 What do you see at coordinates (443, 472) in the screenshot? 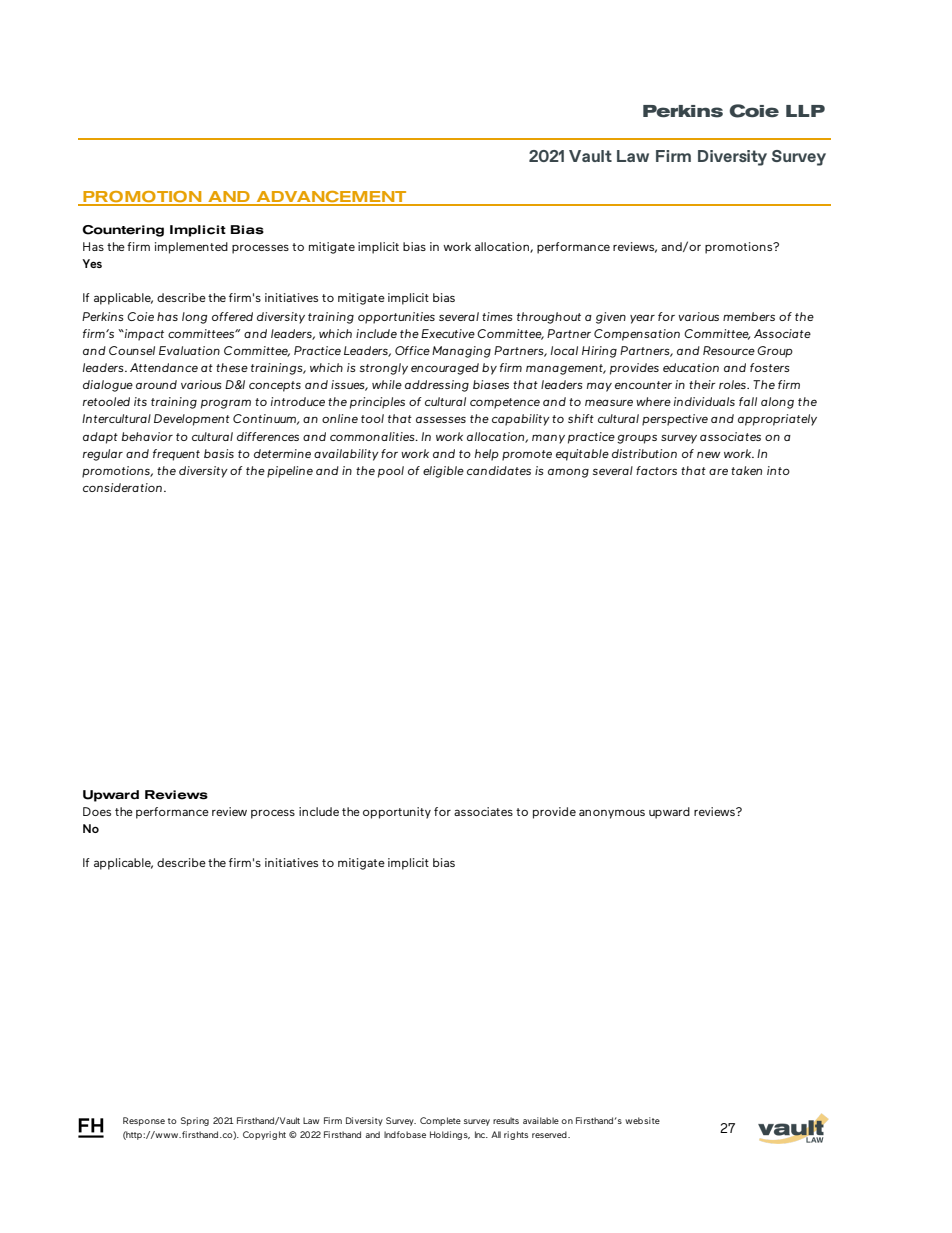
I see `eligible` at bounding box center [443, 472].
